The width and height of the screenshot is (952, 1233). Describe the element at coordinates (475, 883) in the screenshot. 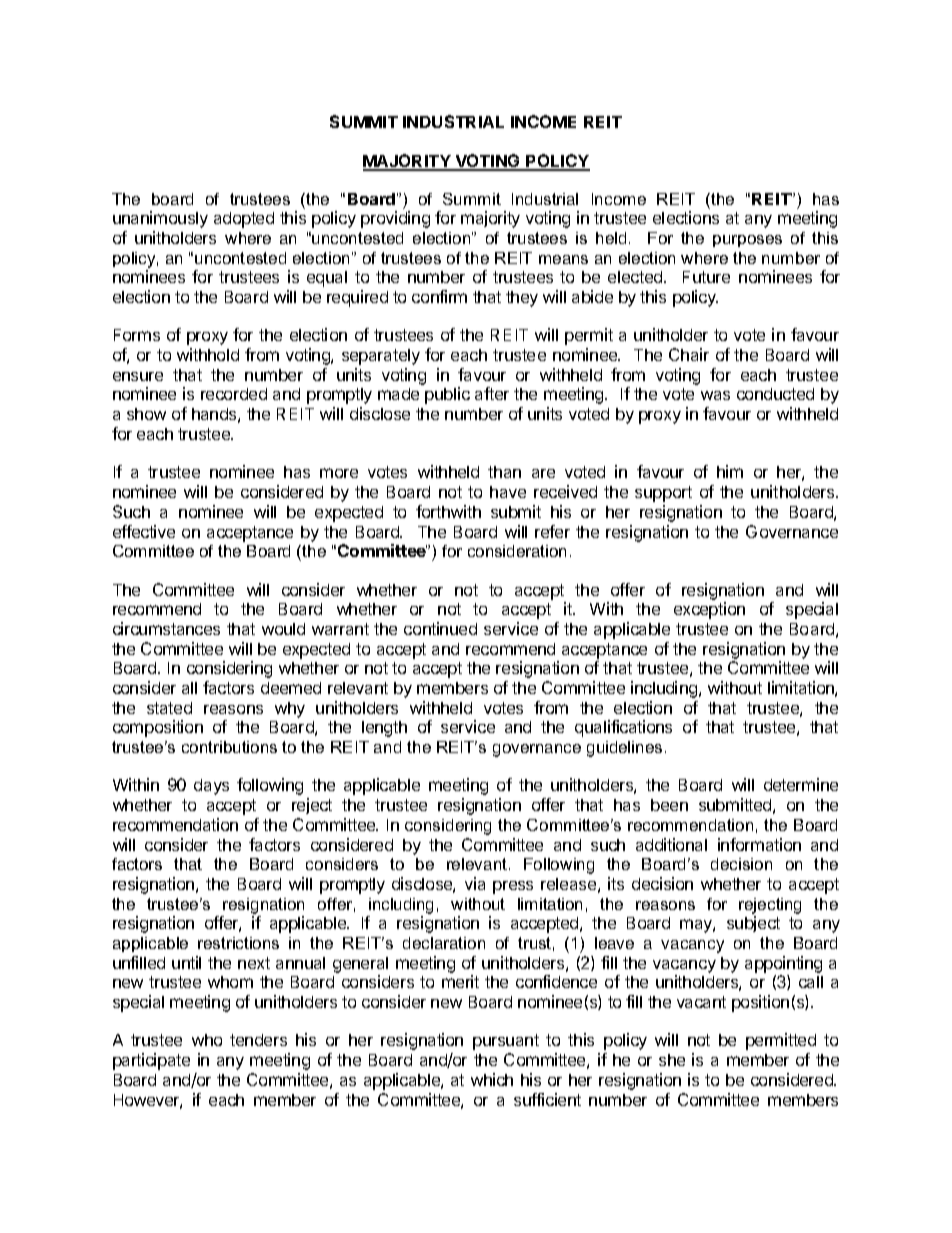

I see `via` at that location.
